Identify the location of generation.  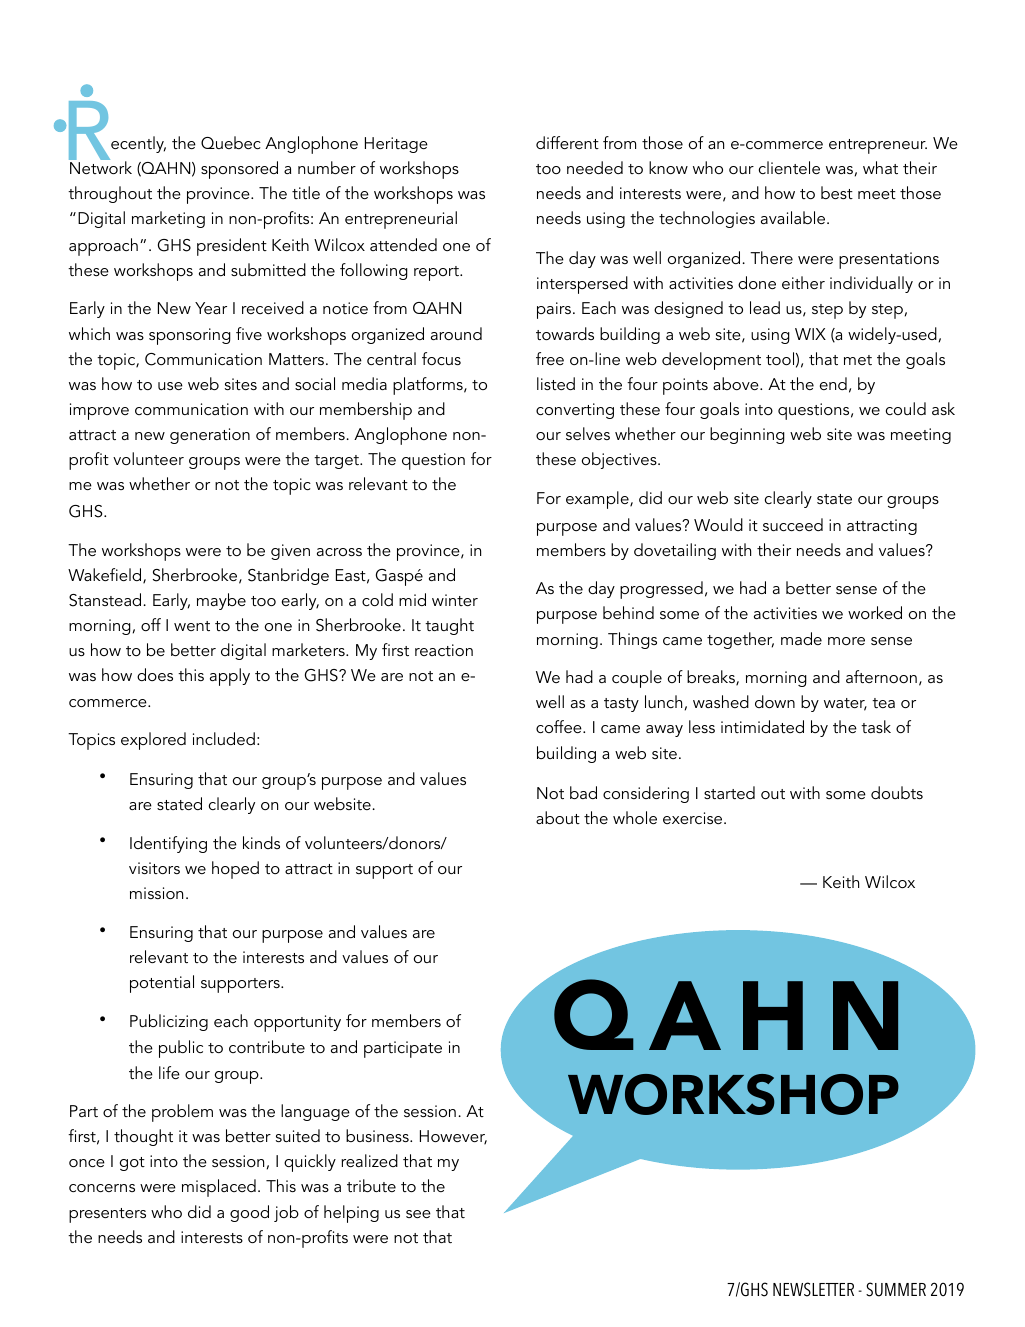
(210, 436).
